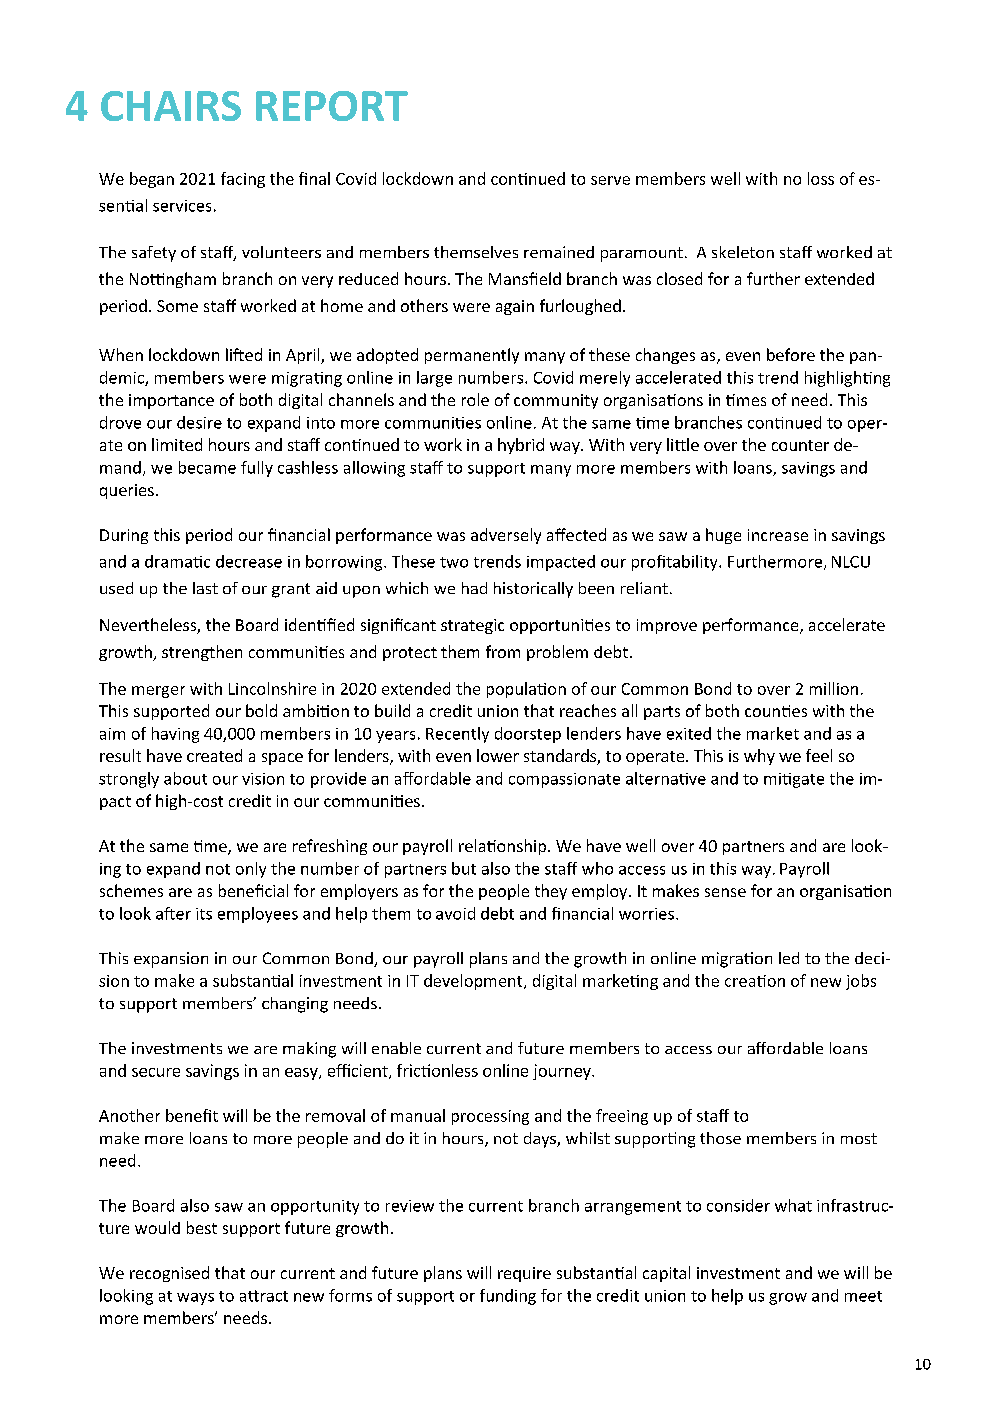 This screenshot has width=996, height=1409. Describe the element at coordinates (755, 981) in the screenshot. I see `creation` at that location.
